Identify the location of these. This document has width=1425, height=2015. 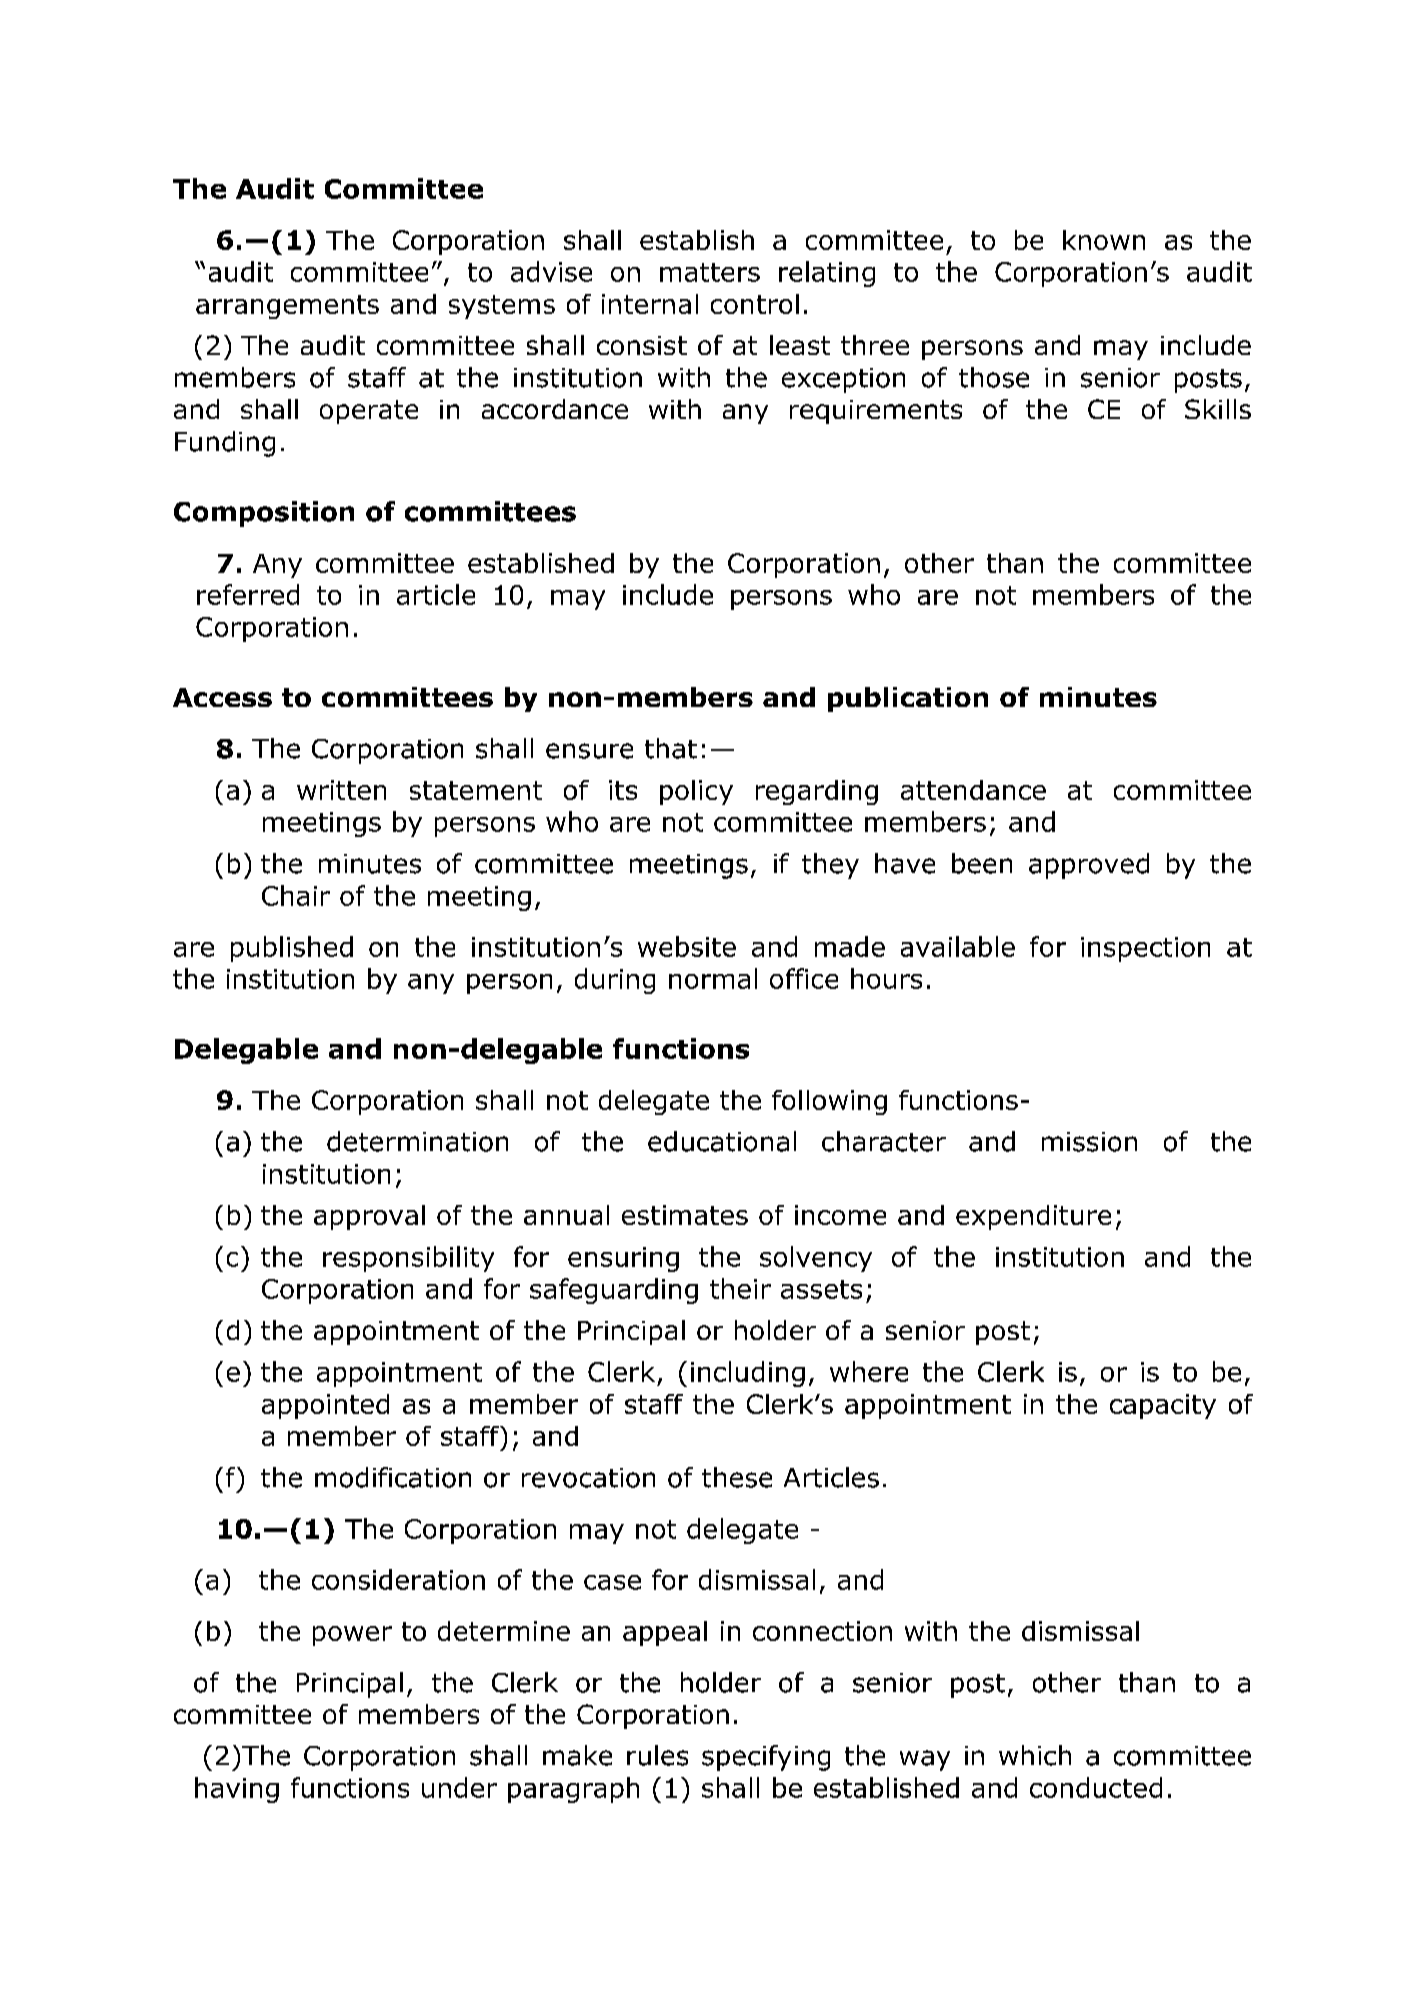
(737, 1477).
